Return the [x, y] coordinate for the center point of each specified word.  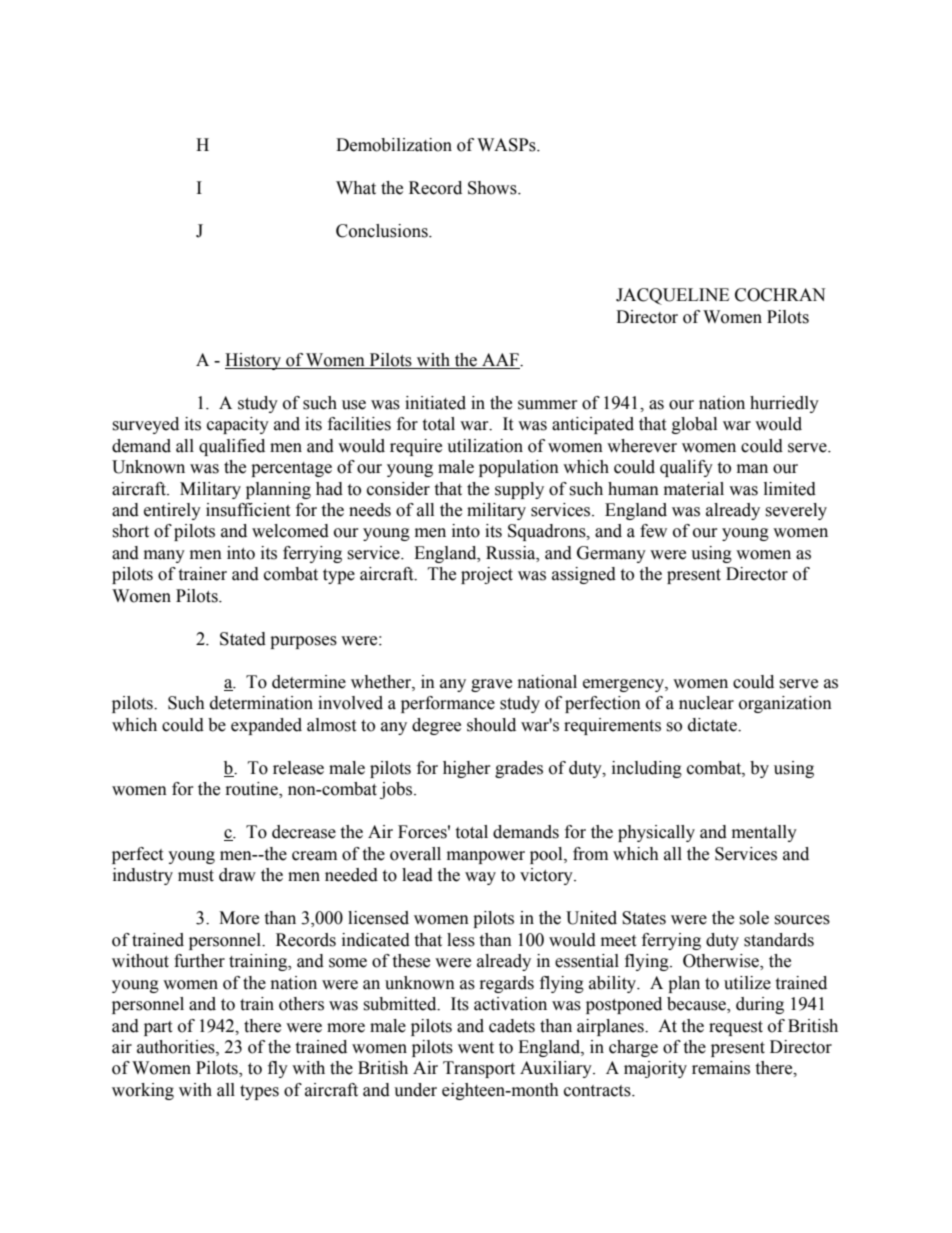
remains [721, 1068]
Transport [479, 1069]
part [158, 1028]
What [356, 188]
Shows [493, 188]
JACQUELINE [672, 296]
